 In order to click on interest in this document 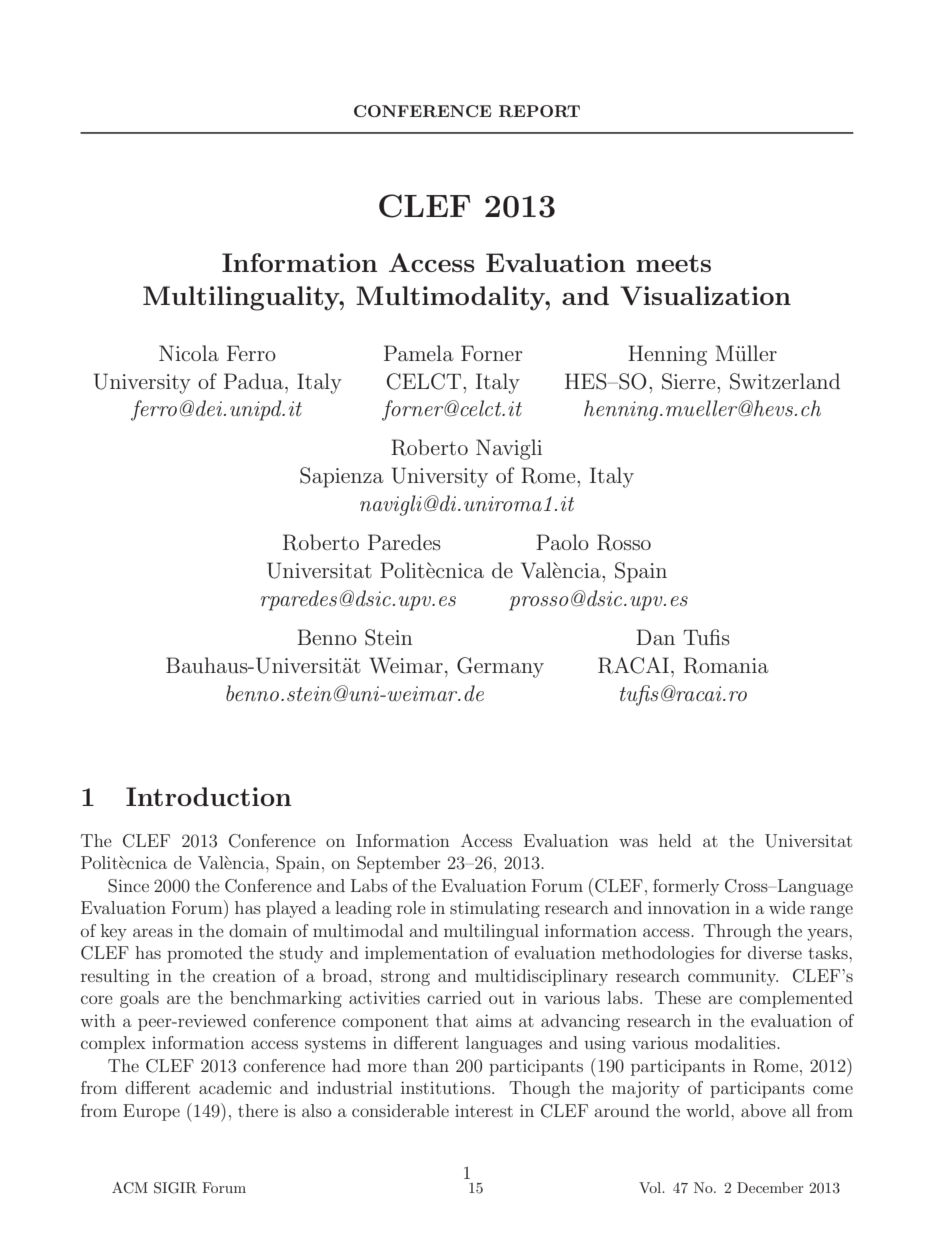, I will do `click(484, 1111)`.
